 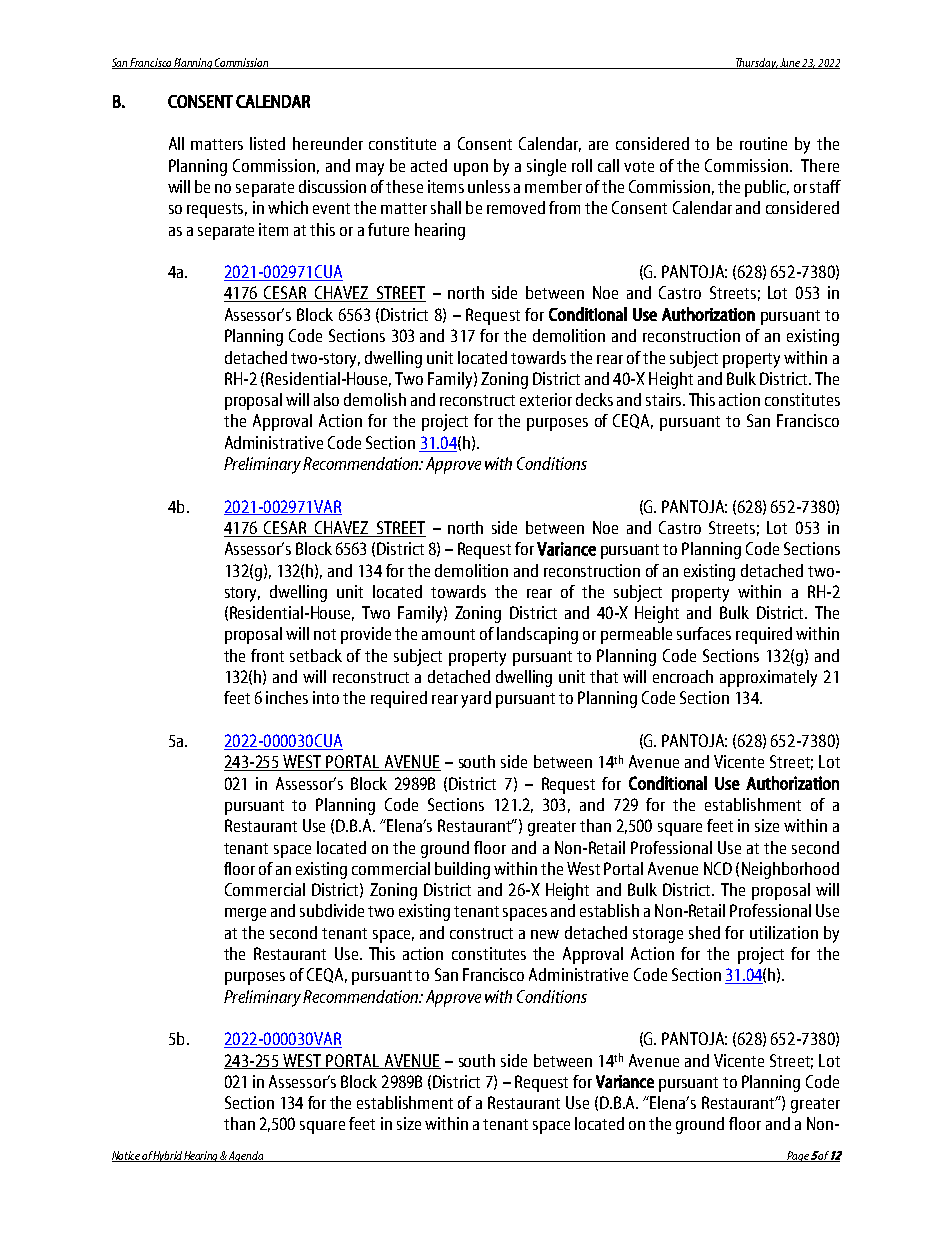 What do you see at coordinates (267, 143) in the screenshot?
I see `listed` at bounding box center [267, 143].
